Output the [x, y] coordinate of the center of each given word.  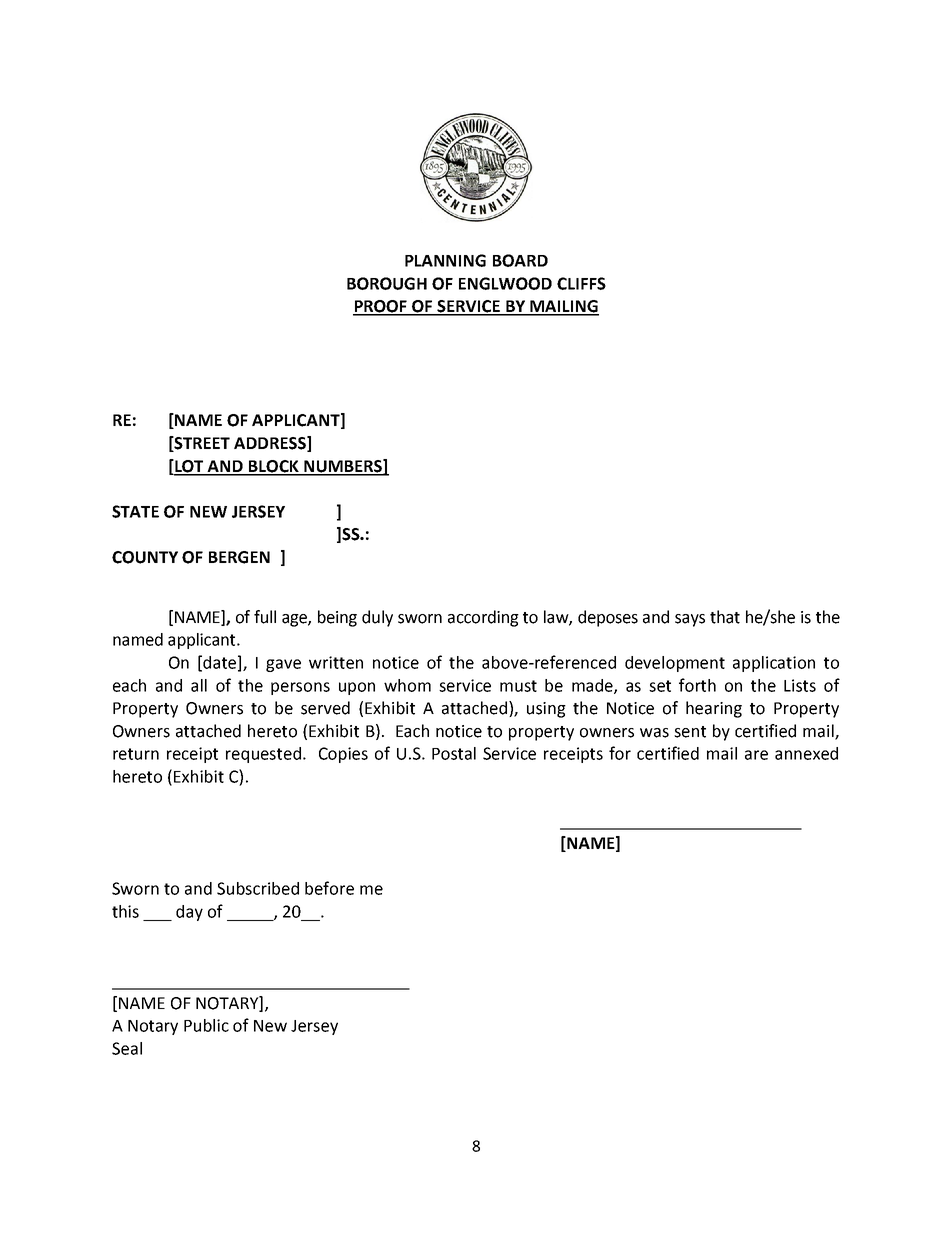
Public [206, 1025]
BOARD [520, 260]
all [199, 685]
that [725, 617]
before [329, 888]
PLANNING [445, 260]
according [483, 618]
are [756, 755]
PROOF [381, 307]
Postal [454, 753]
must [518, 686]
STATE [135, 511]
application [774, 664]
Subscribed [258, 888]
